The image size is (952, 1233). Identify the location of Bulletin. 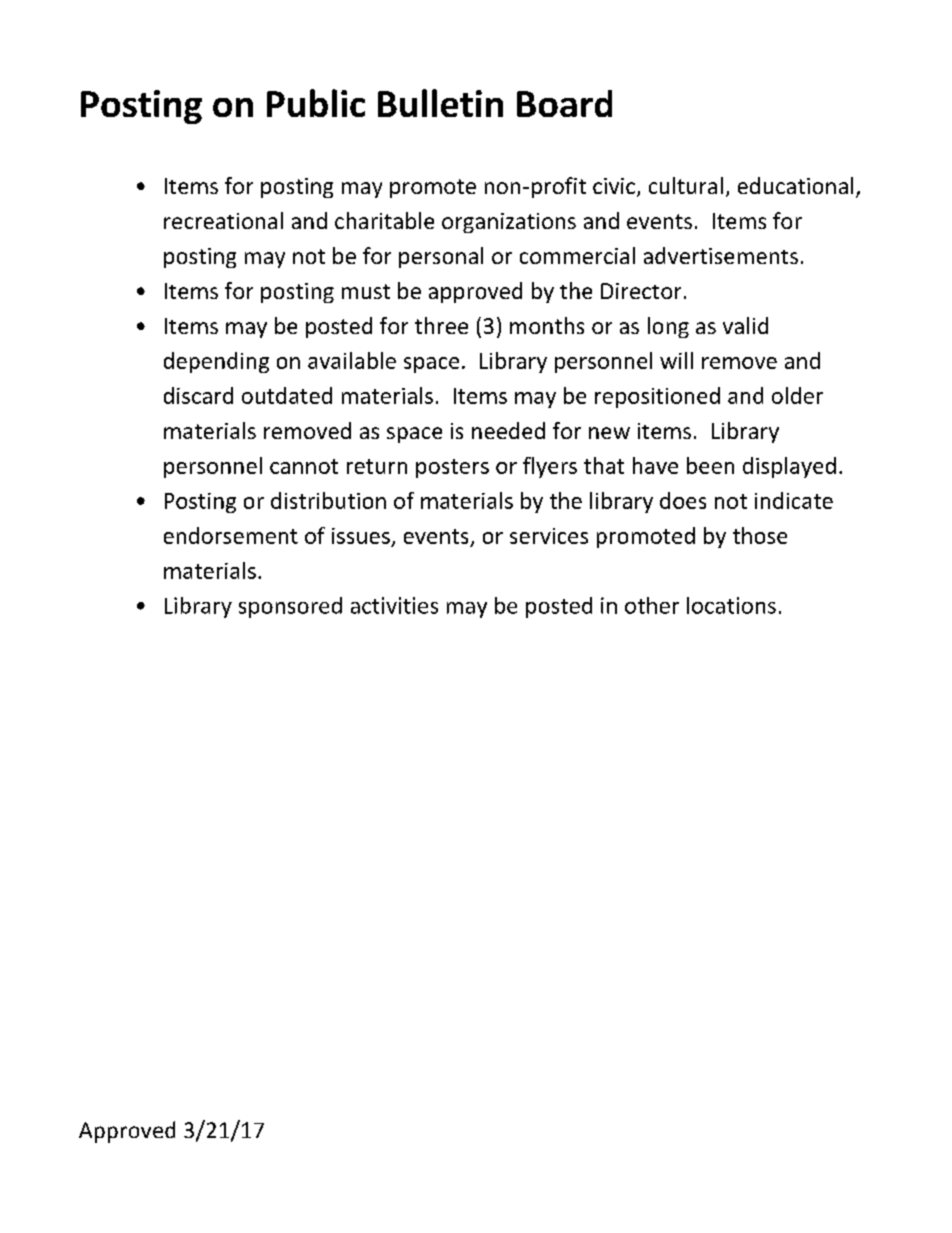
(440, 103).
